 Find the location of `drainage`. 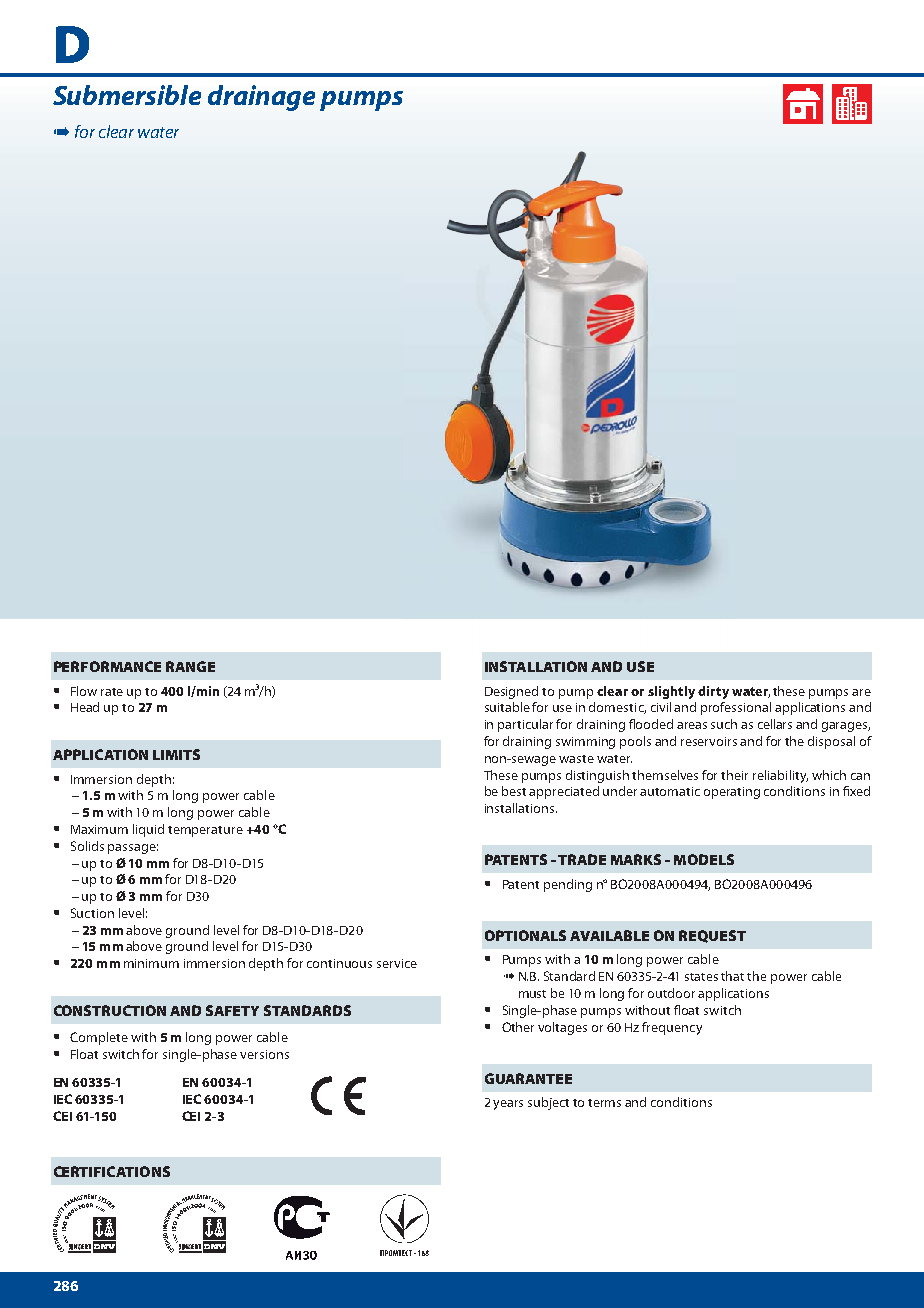

drainage is located at coordinates (261, 98).
